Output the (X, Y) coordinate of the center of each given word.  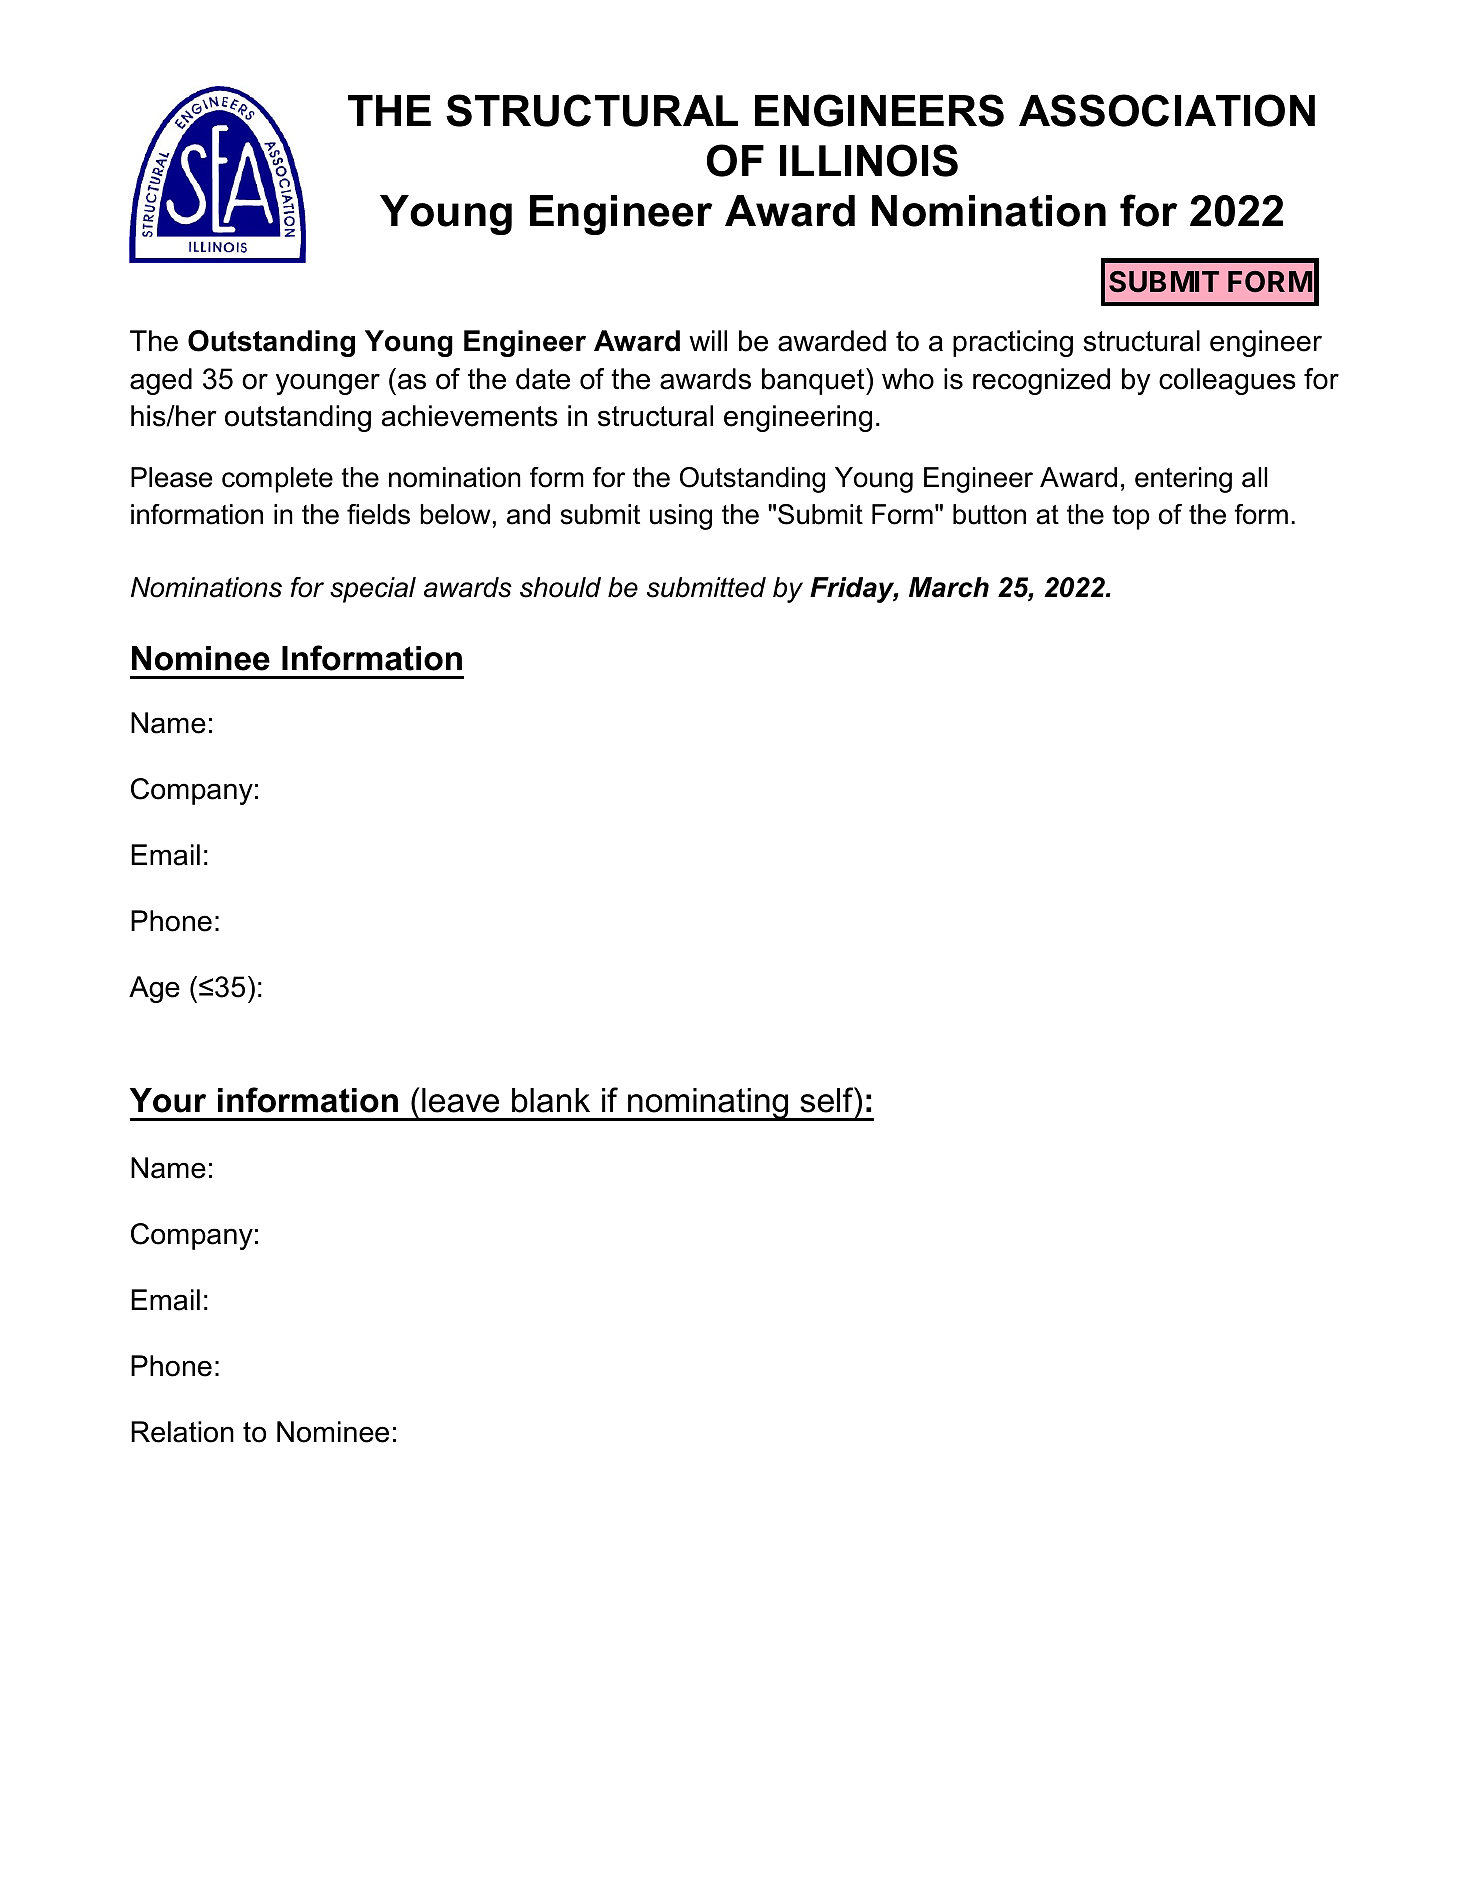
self (828, 1100)
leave (460, 1100)
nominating (708, 1104)
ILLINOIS (869, 160)
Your (168, 1100)
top (1131, 517)
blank (551, 1100)
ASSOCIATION (1167, 110)
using (681, 517)
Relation (182, 1432)
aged (161, 381)
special (373, 590)
